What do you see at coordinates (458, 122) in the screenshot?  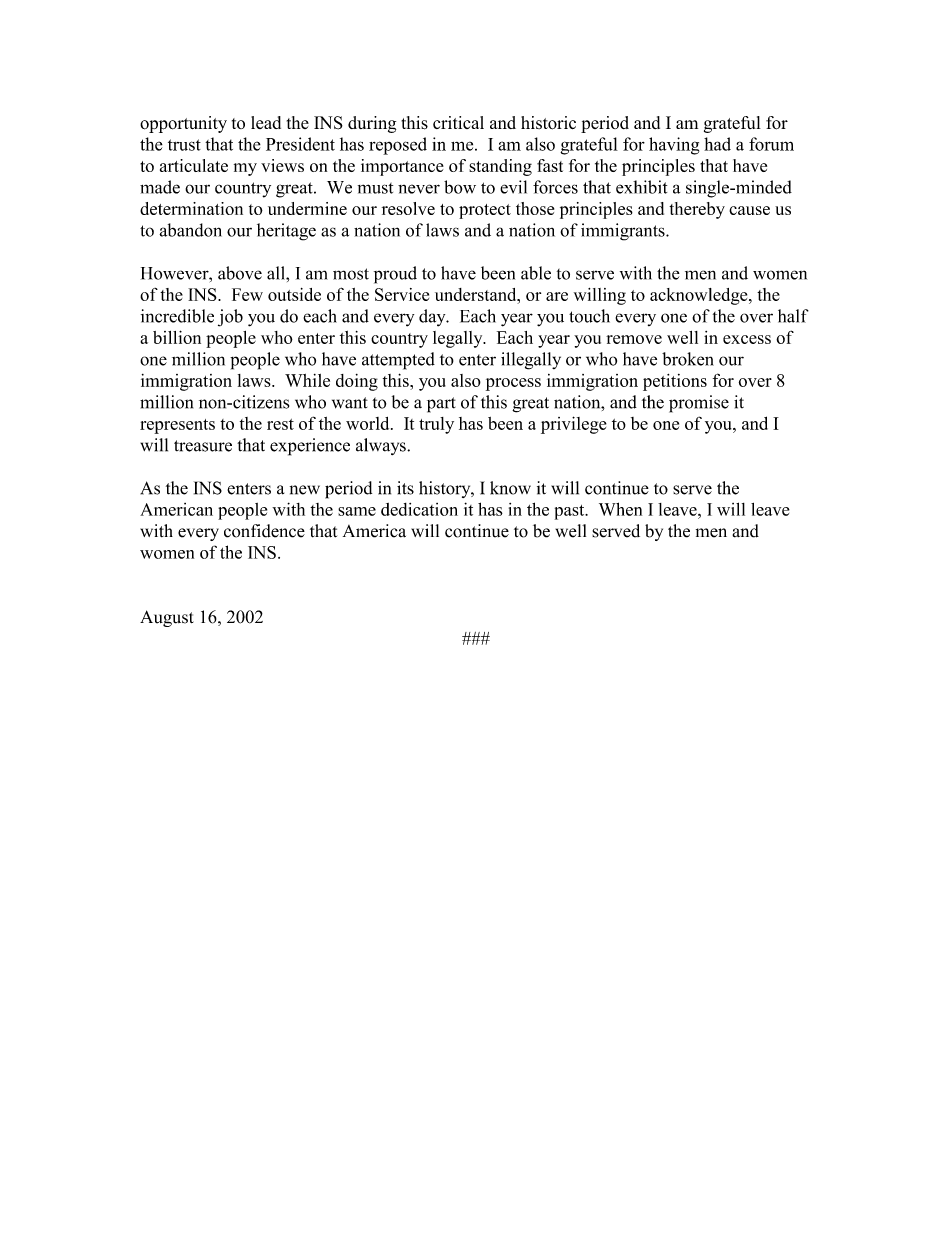 I see `critical` at bounding box center [458, 122].
